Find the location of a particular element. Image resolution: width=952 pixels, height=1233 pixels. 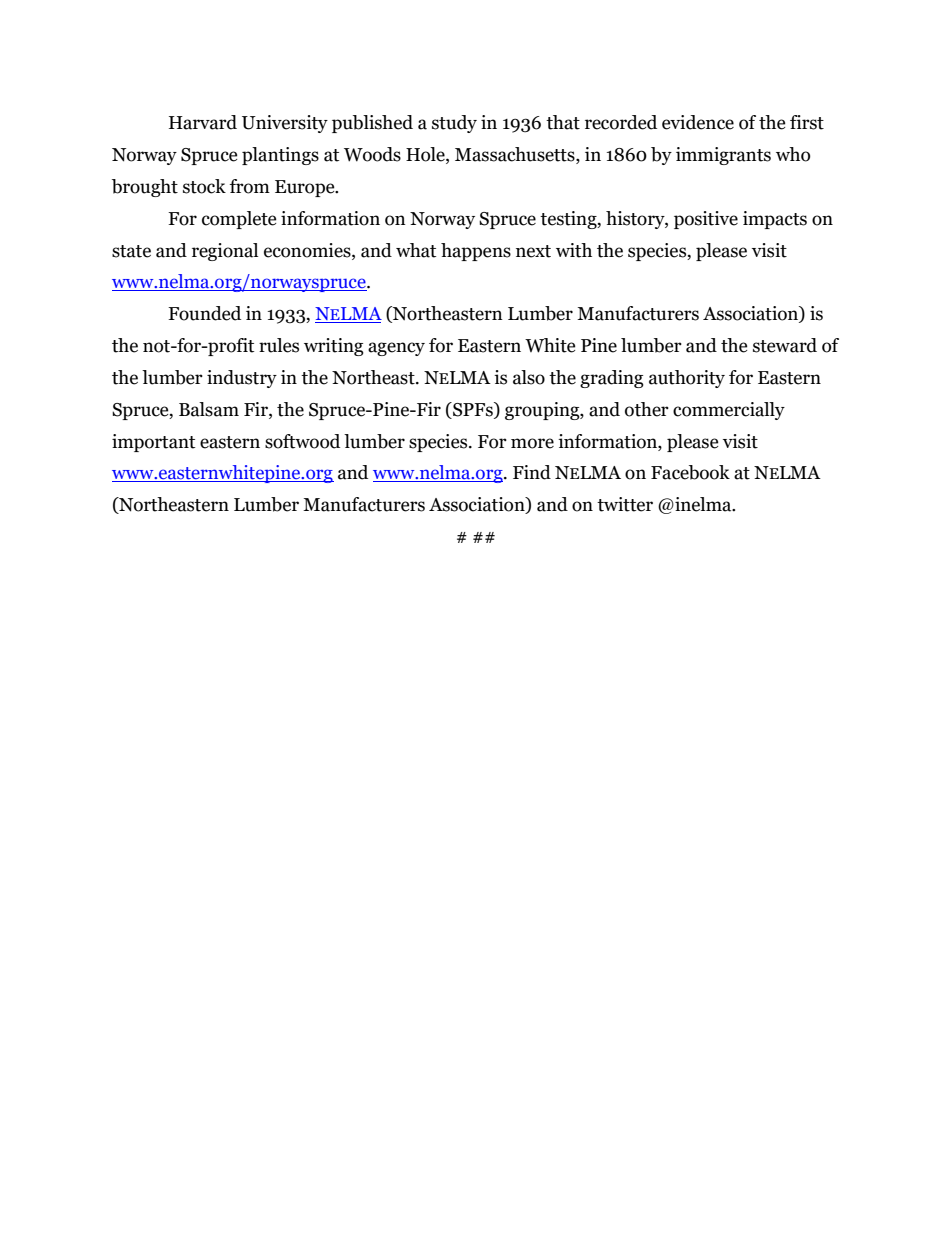

also is located at coordinates (529, 377).
